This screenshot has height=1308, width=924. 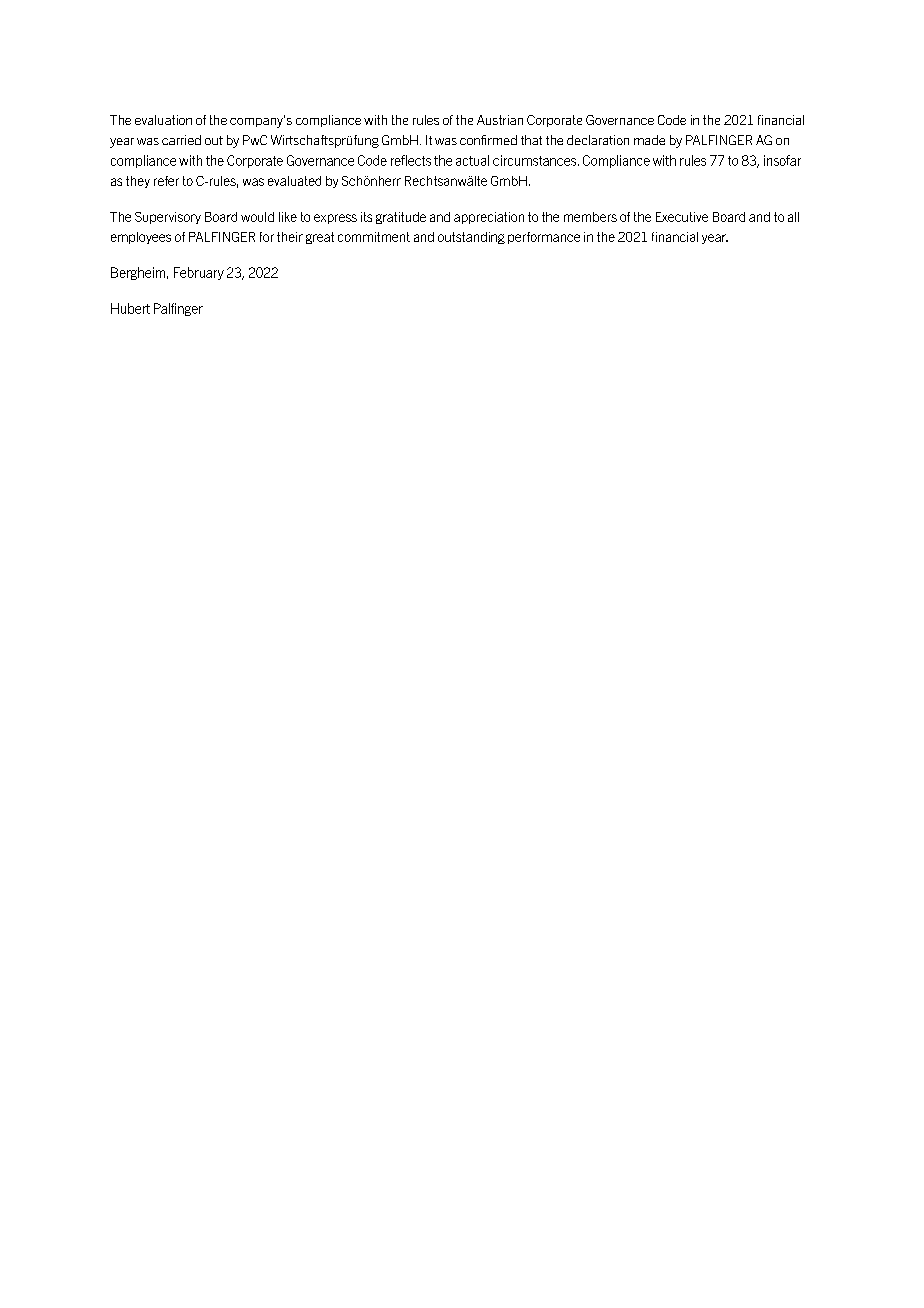 What do you see at coordinates (130, 308) in the screenshot?
I see `Hubert` at bounding box center [130, 308].
